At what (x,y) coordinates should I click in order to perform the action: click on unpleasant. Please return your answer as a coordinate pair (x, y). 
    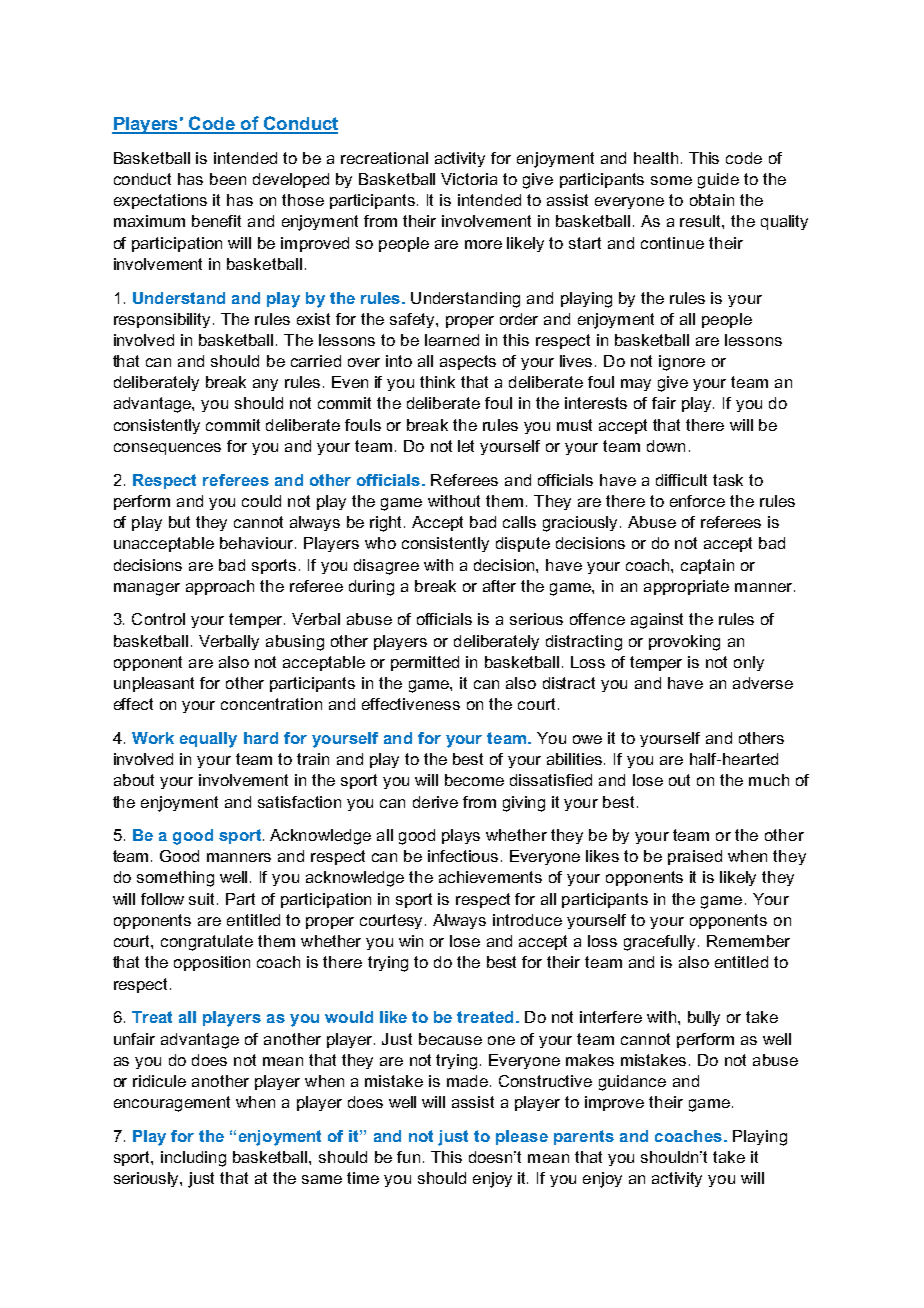
    Looking at the image, I should click on (154, 684).
